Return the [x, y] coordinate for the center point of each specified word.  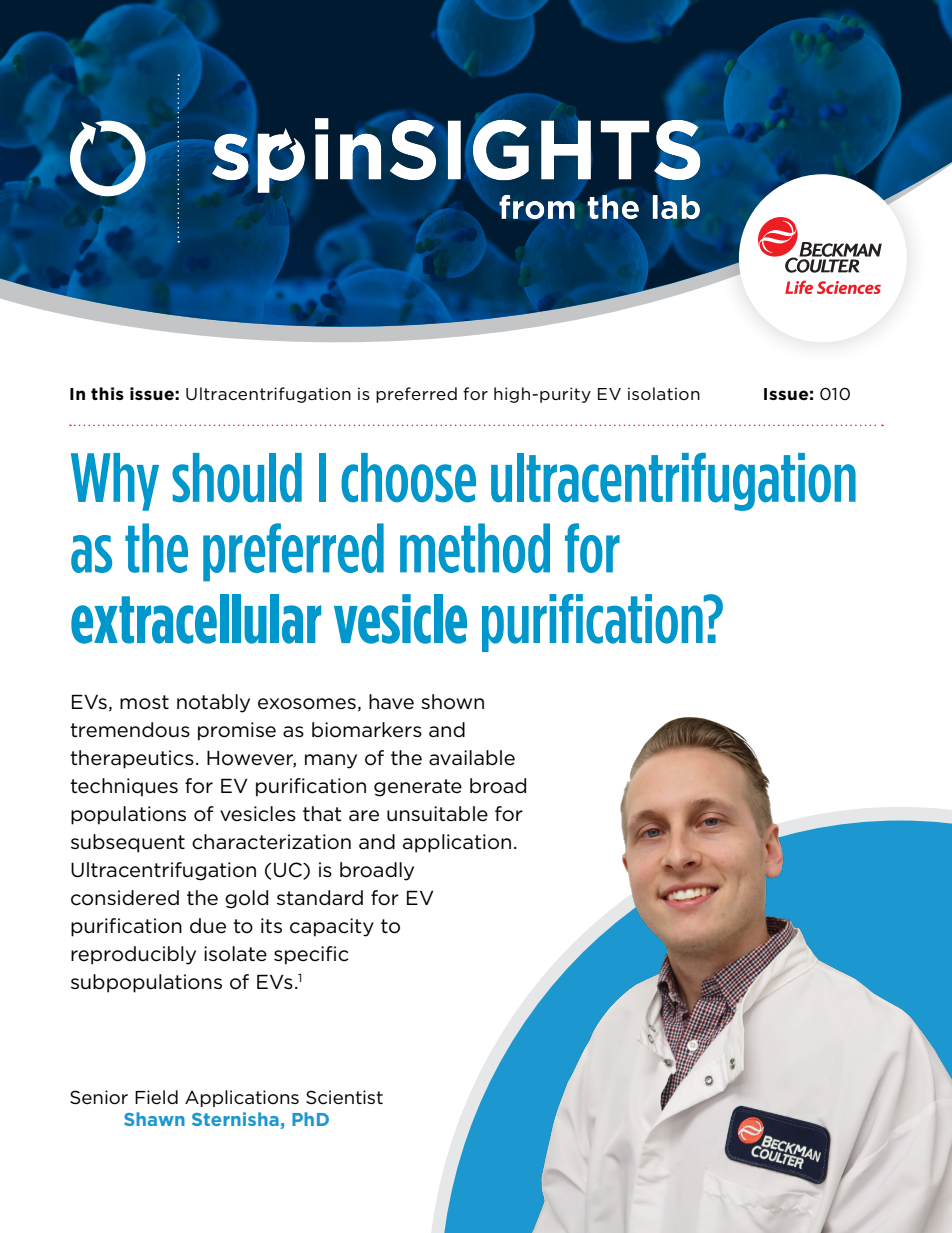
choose [408, 478]
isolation [664, 393]
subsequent [128, 843]
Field [156, 1097]
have [391, 702]
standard [320, 898]
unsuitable [437, 814]
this [107, 393]
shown [452, 702]
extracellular [196, 619]
